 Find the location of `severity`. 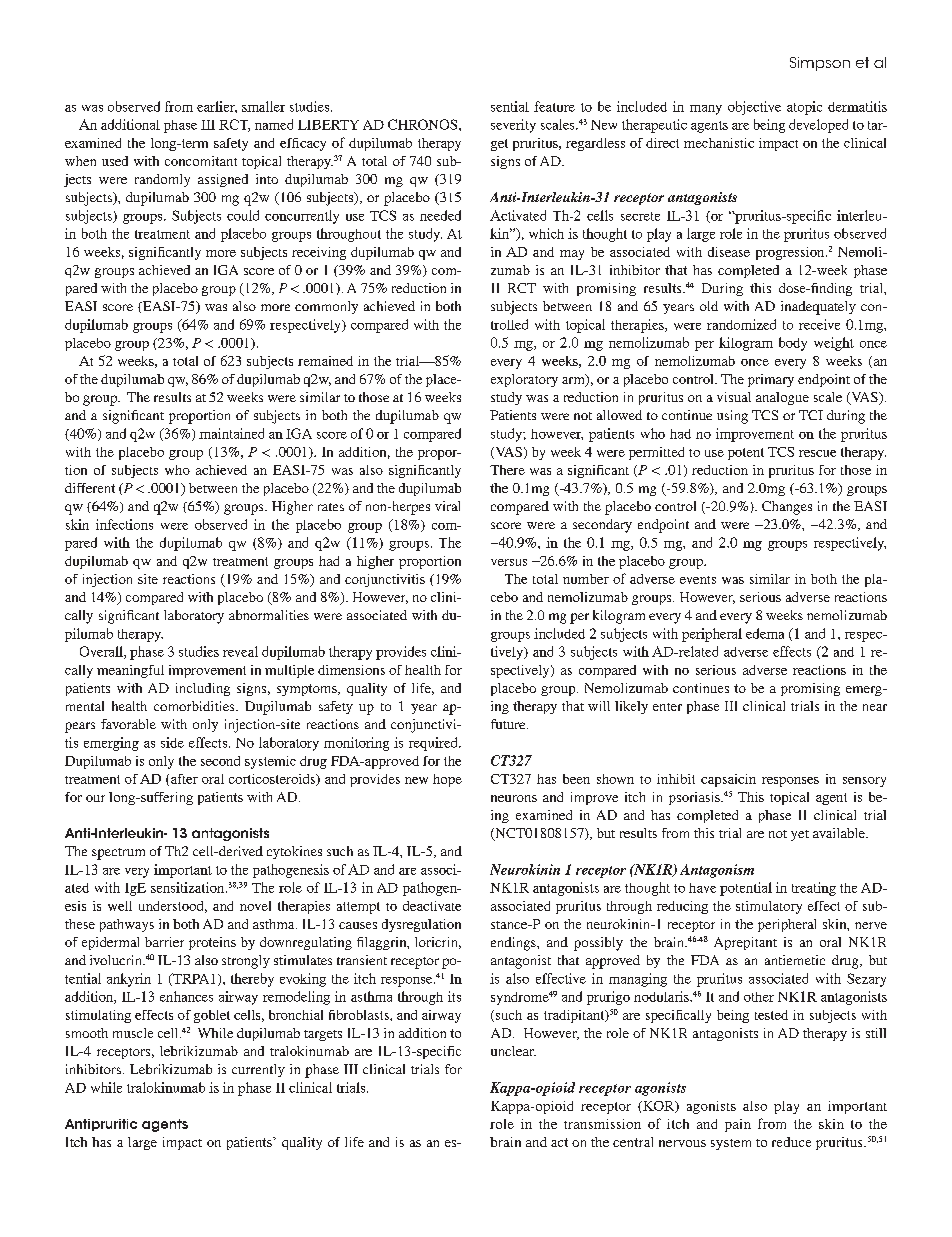

severity is located at coordinates (513, 126).
